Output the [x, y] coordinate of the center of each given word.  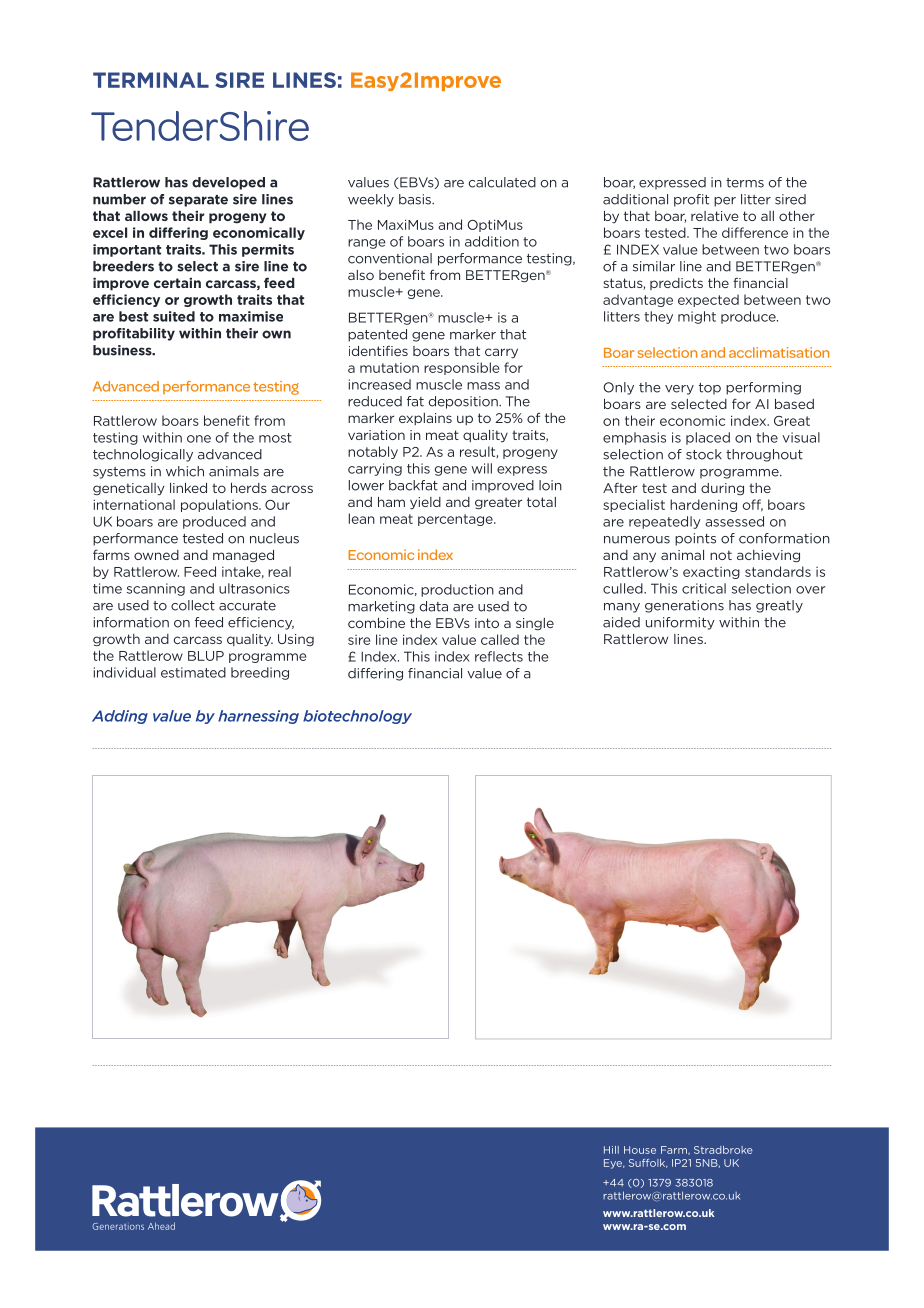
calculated [502, 182]
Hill [611, 1150]
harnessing [258, 717]
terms [745, 183]
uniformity [680, 623]
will [482, 468]
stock [704, 454]
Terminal [151, 80]
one [199, 439]
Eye [614, 1164]
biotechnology [357, 717]
